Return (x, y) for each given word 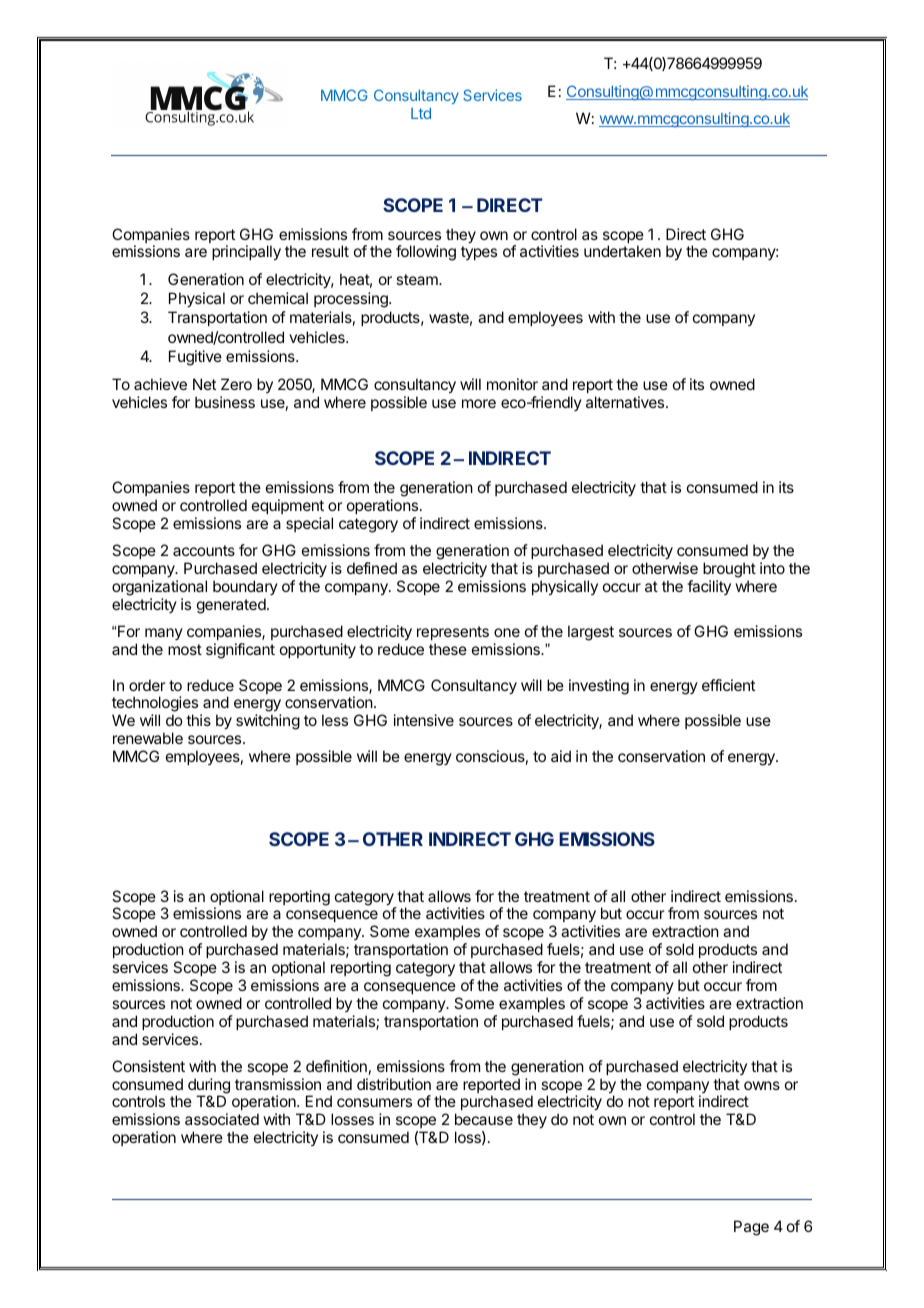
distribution (394, 1084)
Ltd (421, 113)
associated (222, 1119)
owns (762, 1085)
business (225, 402)
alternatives (626, 402)
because (484, 1119)
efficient (728, 685)
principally (246, 253)
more (479, 403)
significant (240, 651)
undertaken (622, 251)
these (448, 649)
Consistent (148, 1066)
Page (751, 1228)
